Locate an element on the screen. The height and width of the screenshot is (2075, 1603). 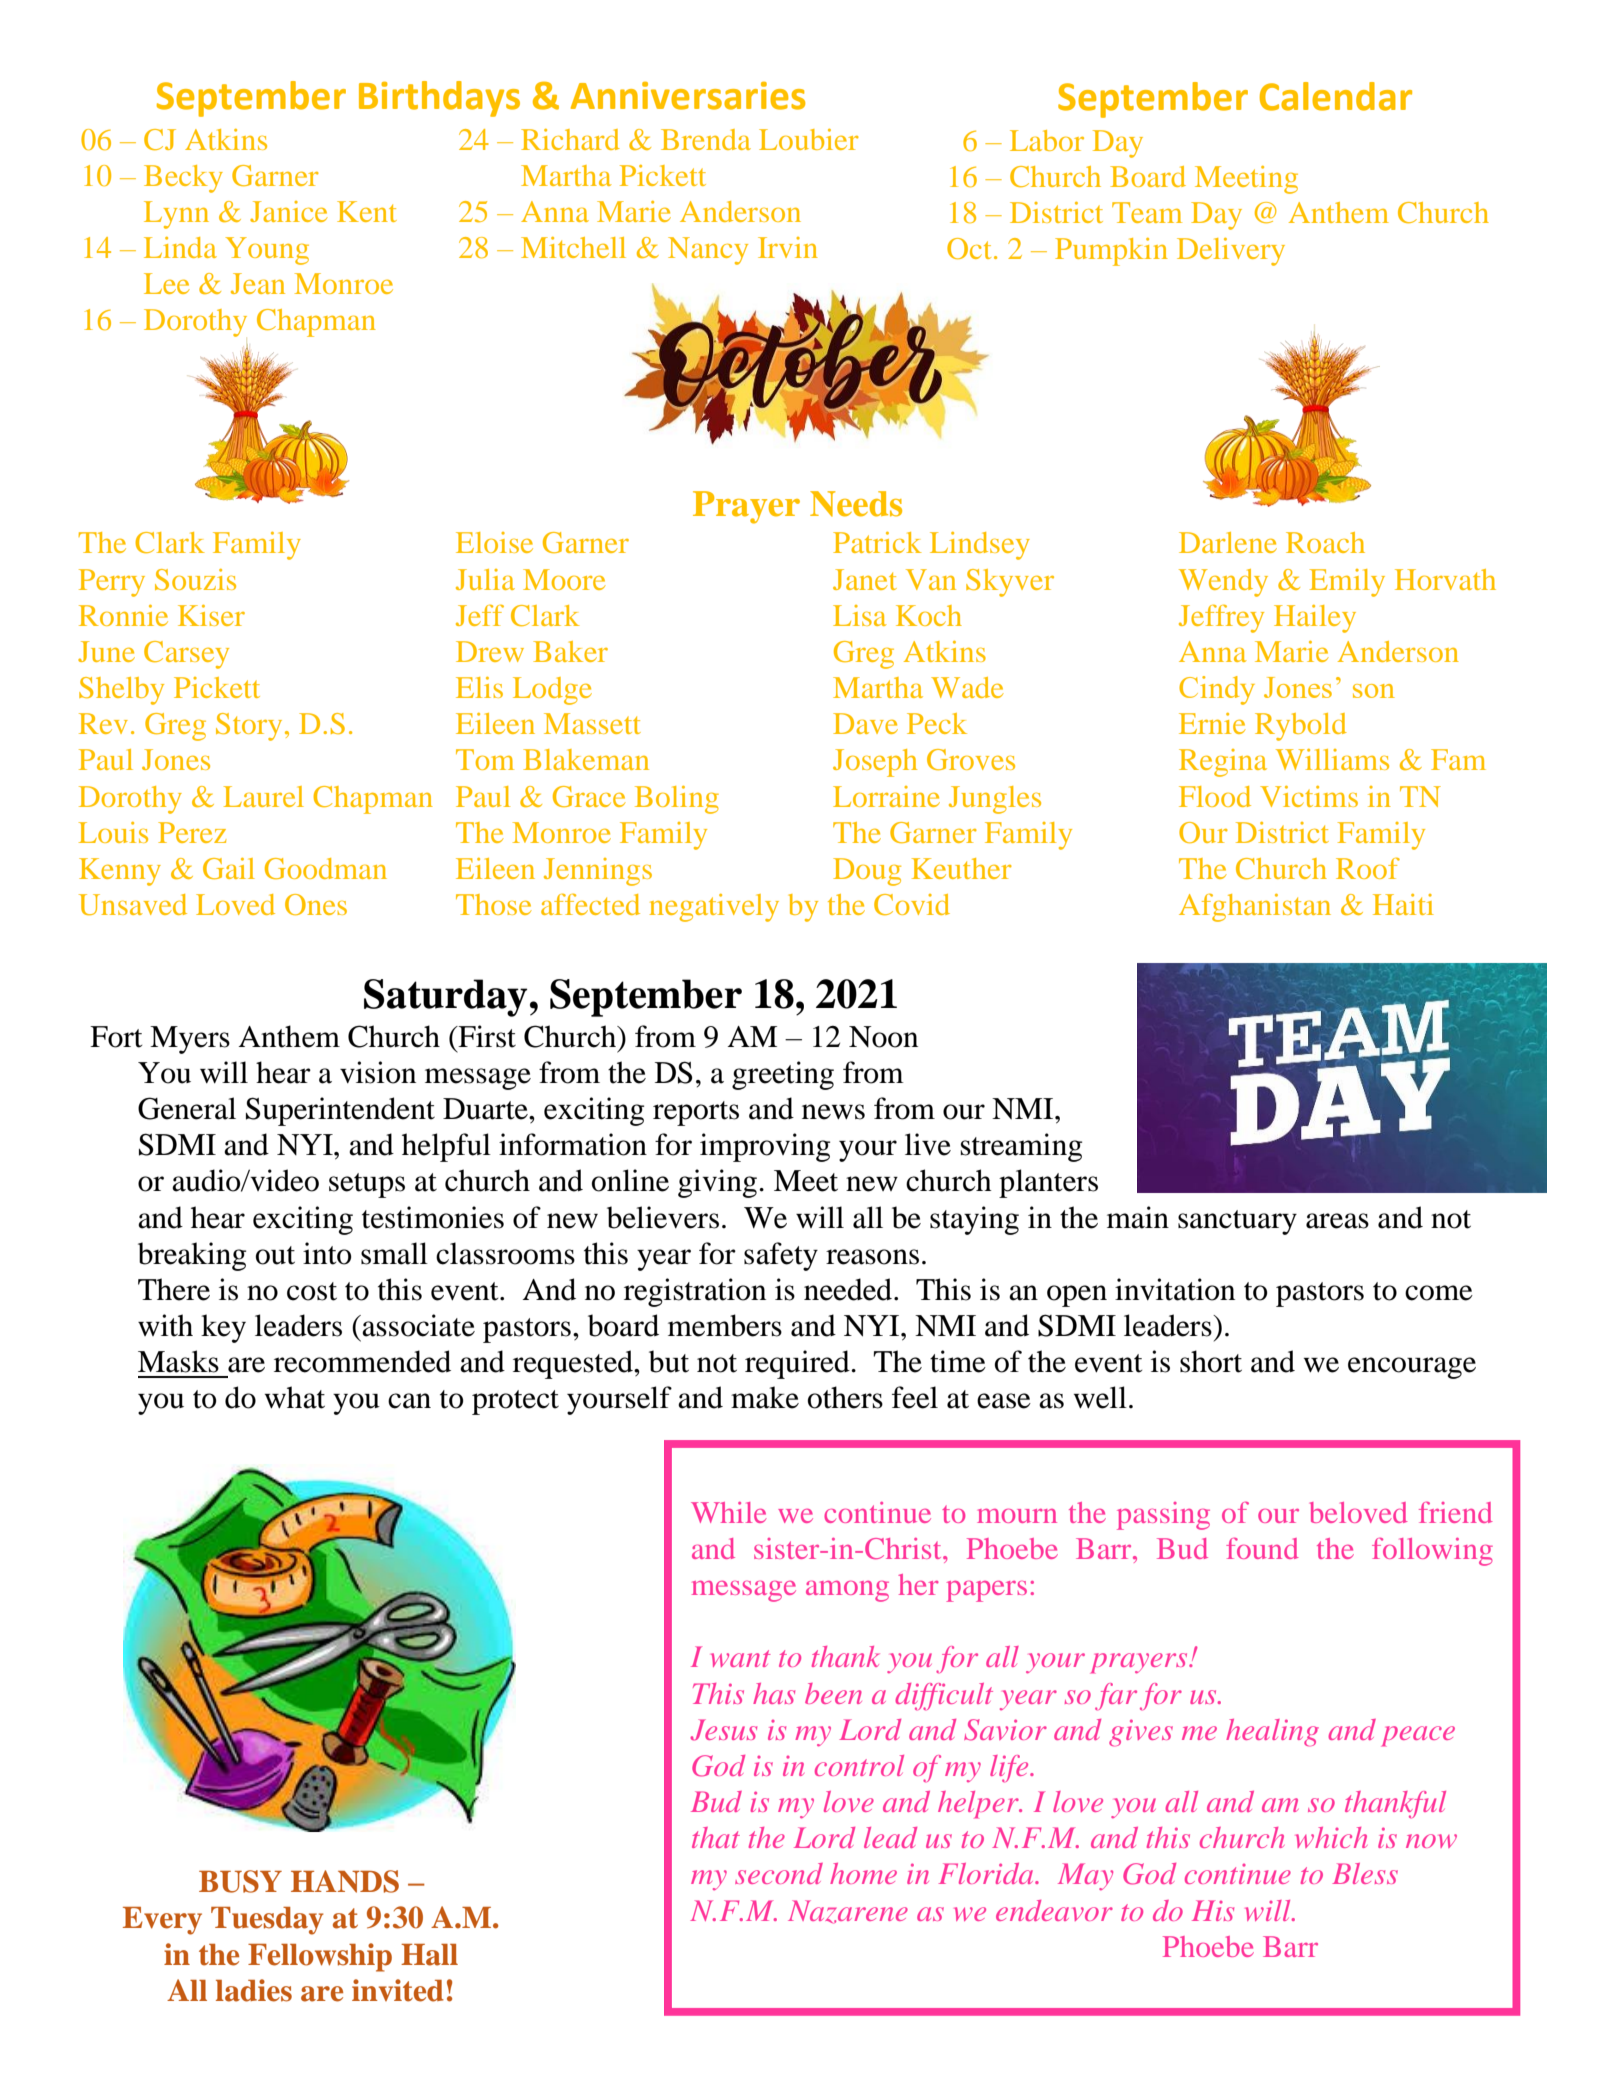
Team is located at coordinates (1147, 212).
